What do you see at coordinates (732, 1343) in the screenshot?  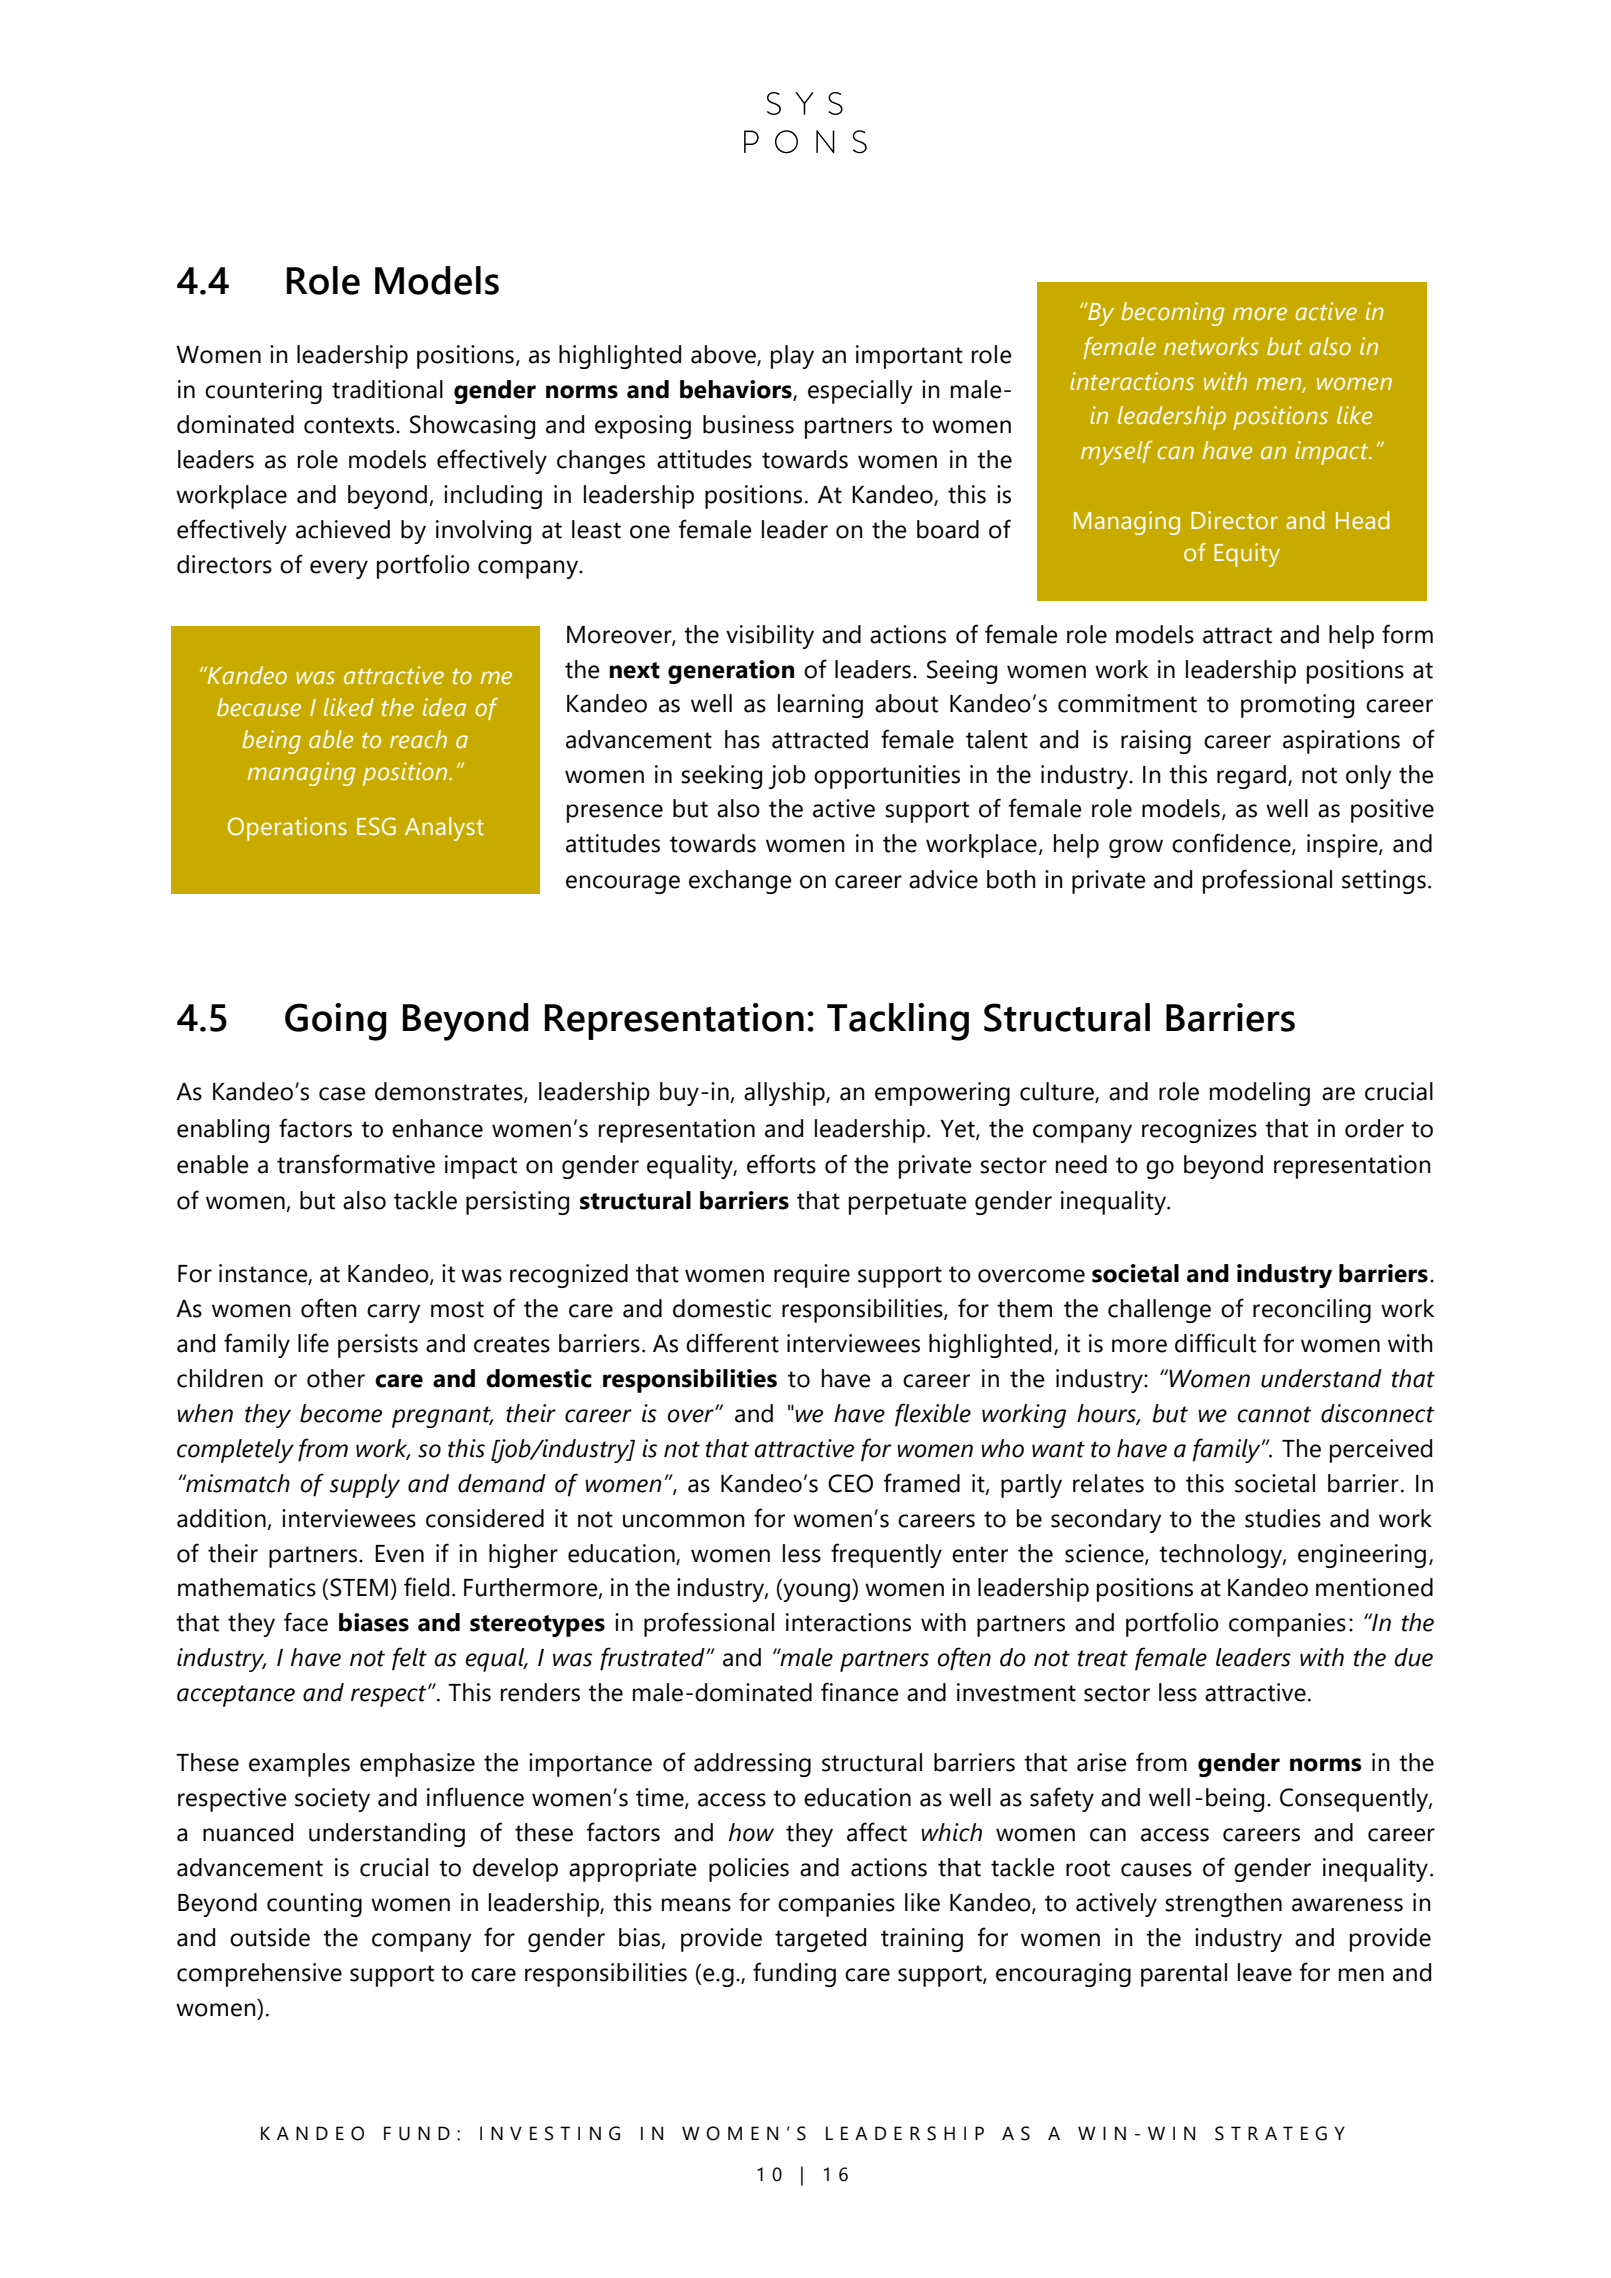 I see `different` at bounding box center [732, 1343].
